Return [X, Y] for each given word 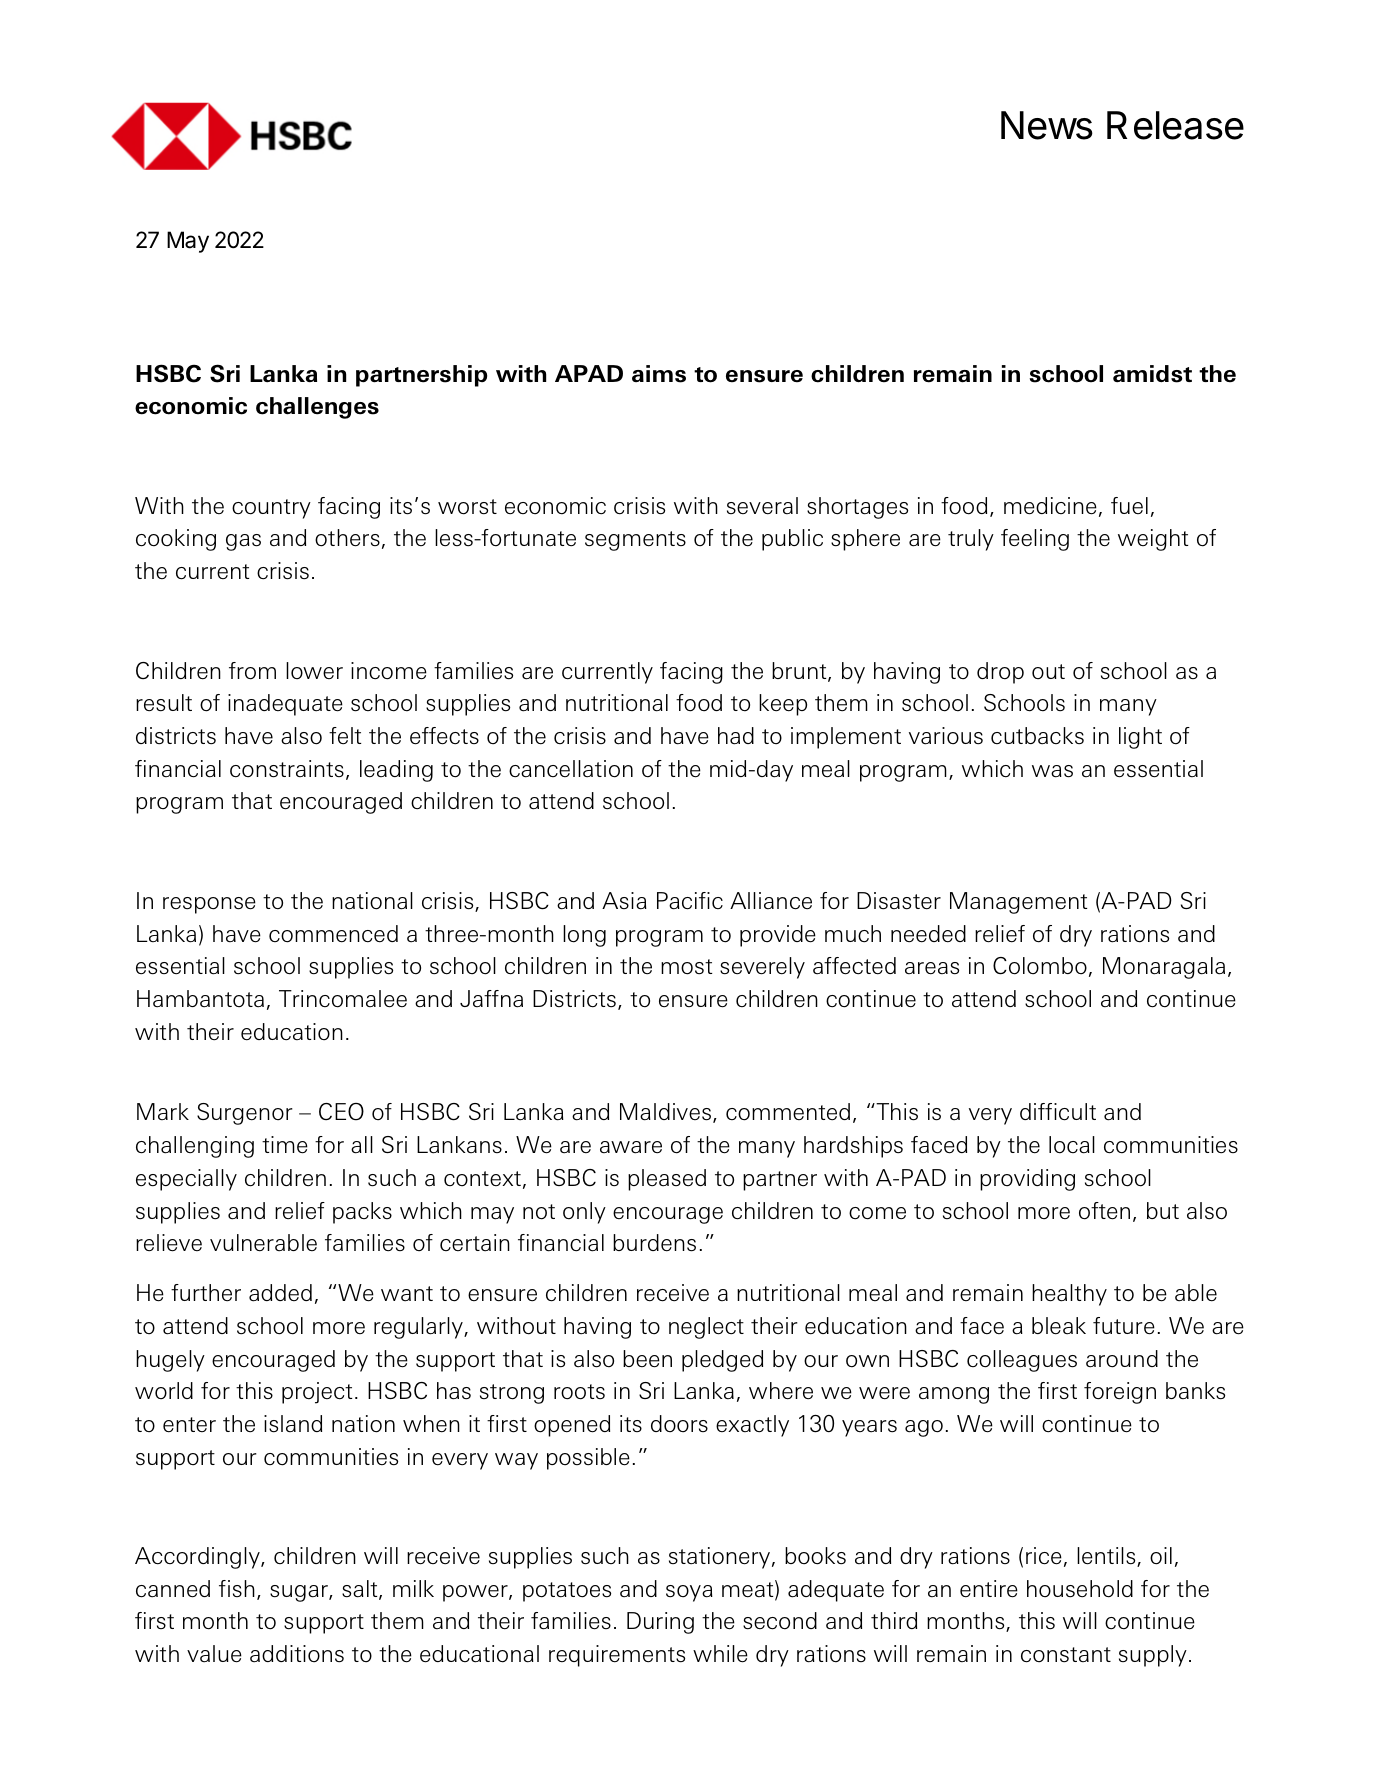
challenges [317, 408]
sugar [300, 1593]
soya [689, 1593]
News [1047, 125]
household [1080, 1589]
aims [659, 374]
